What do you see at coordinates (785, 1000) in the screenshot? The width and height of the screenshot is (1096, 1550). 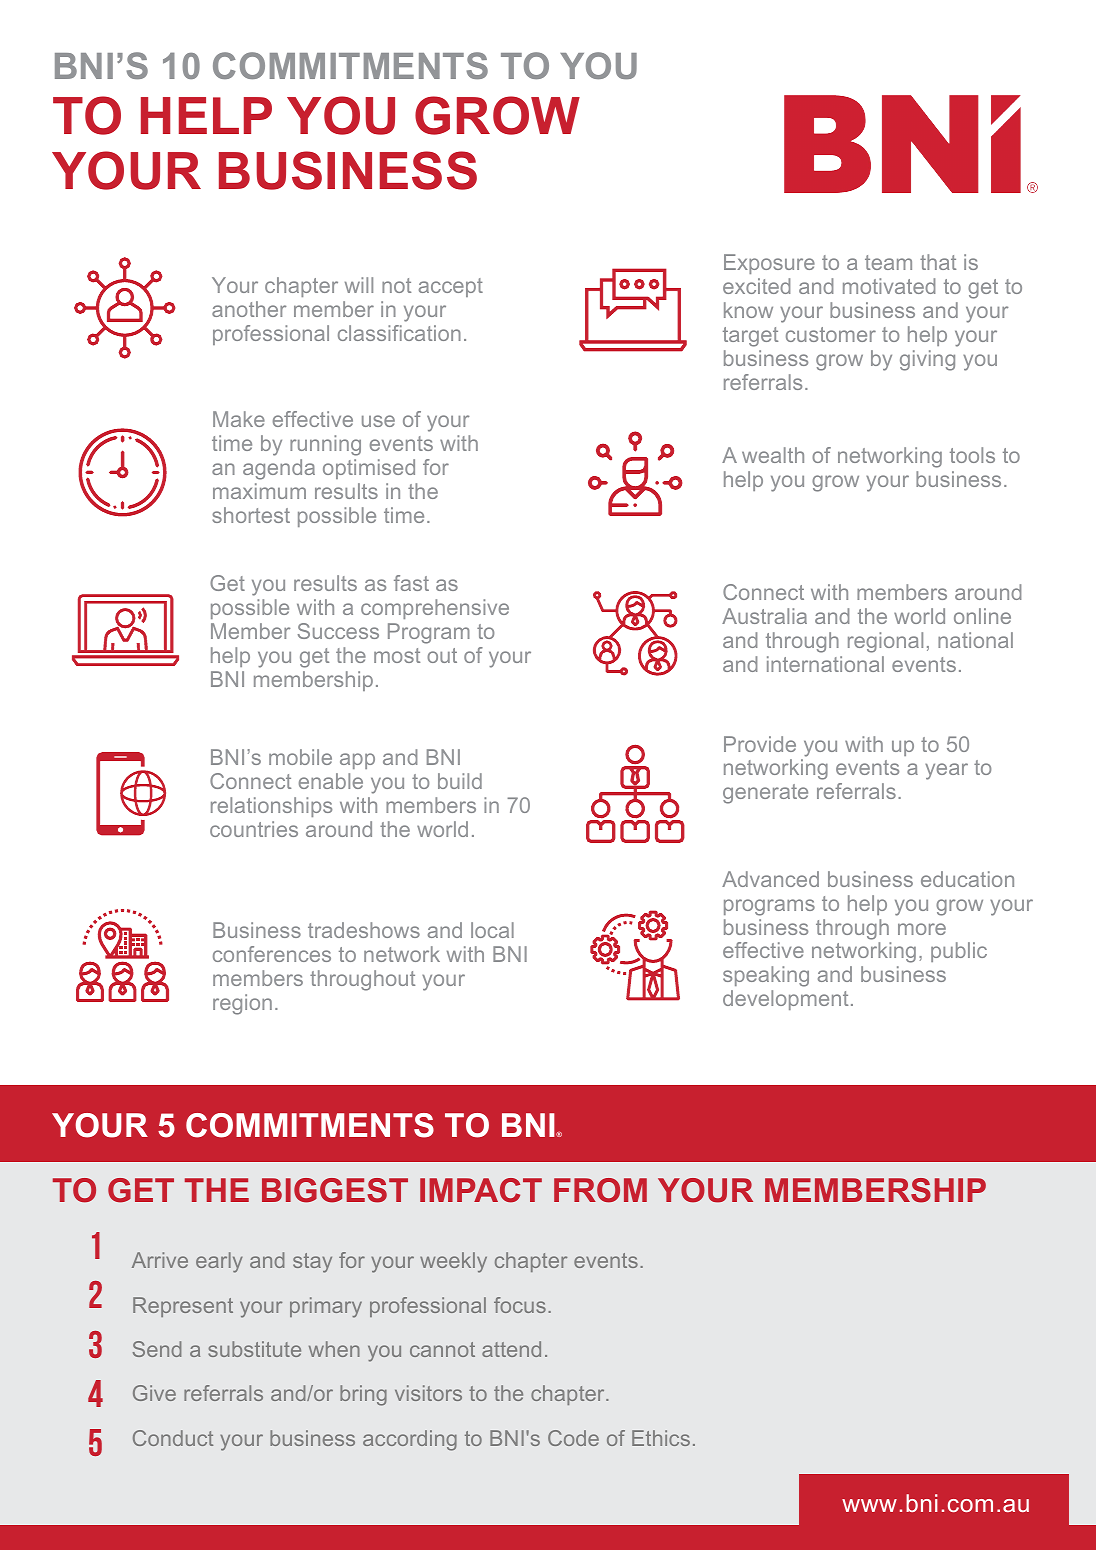 I see `development` at bounding box center [785, 1000].
